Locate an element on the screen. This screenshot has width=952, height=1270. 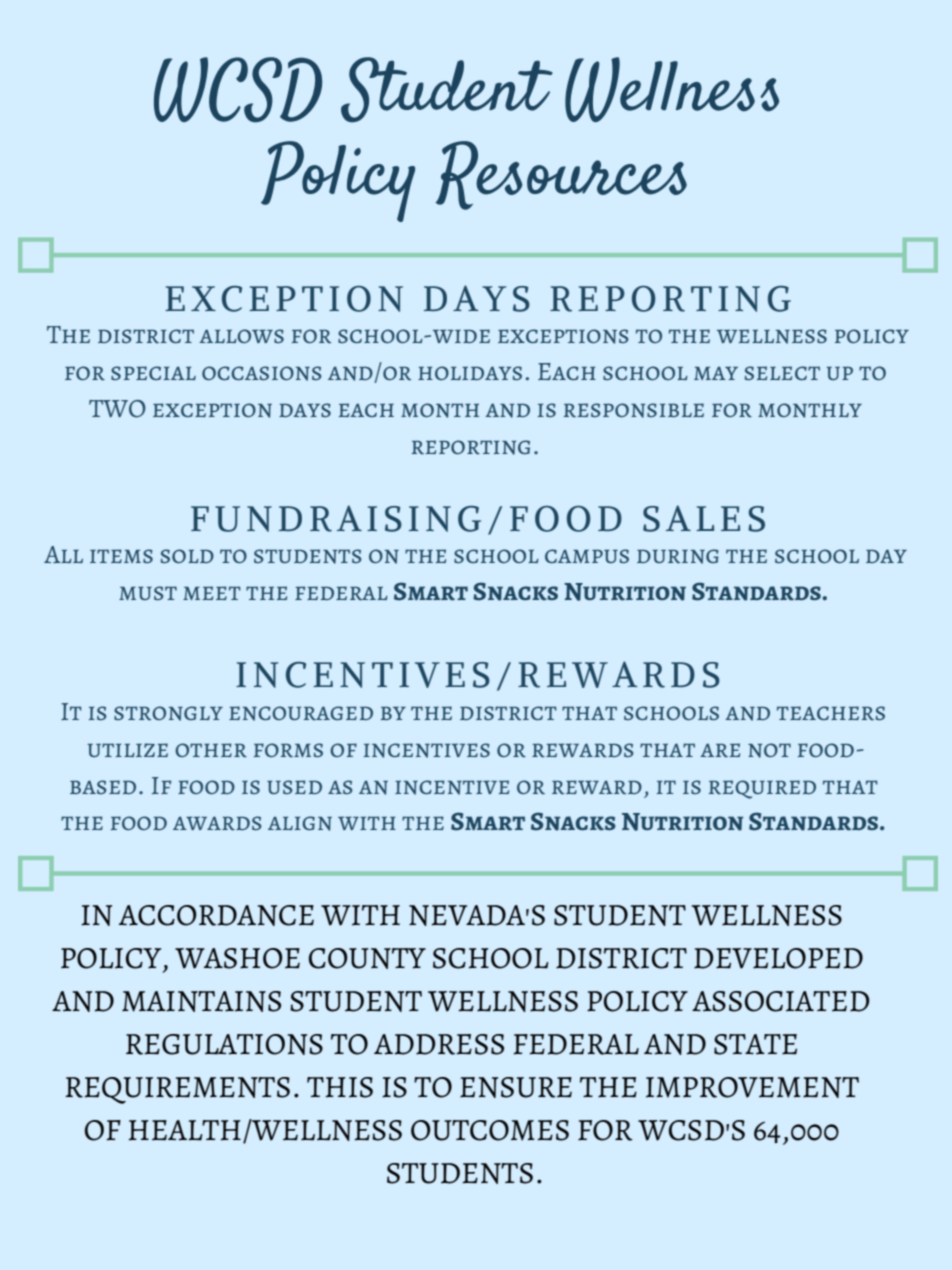
Resources is located at coordinates (561, 175).
